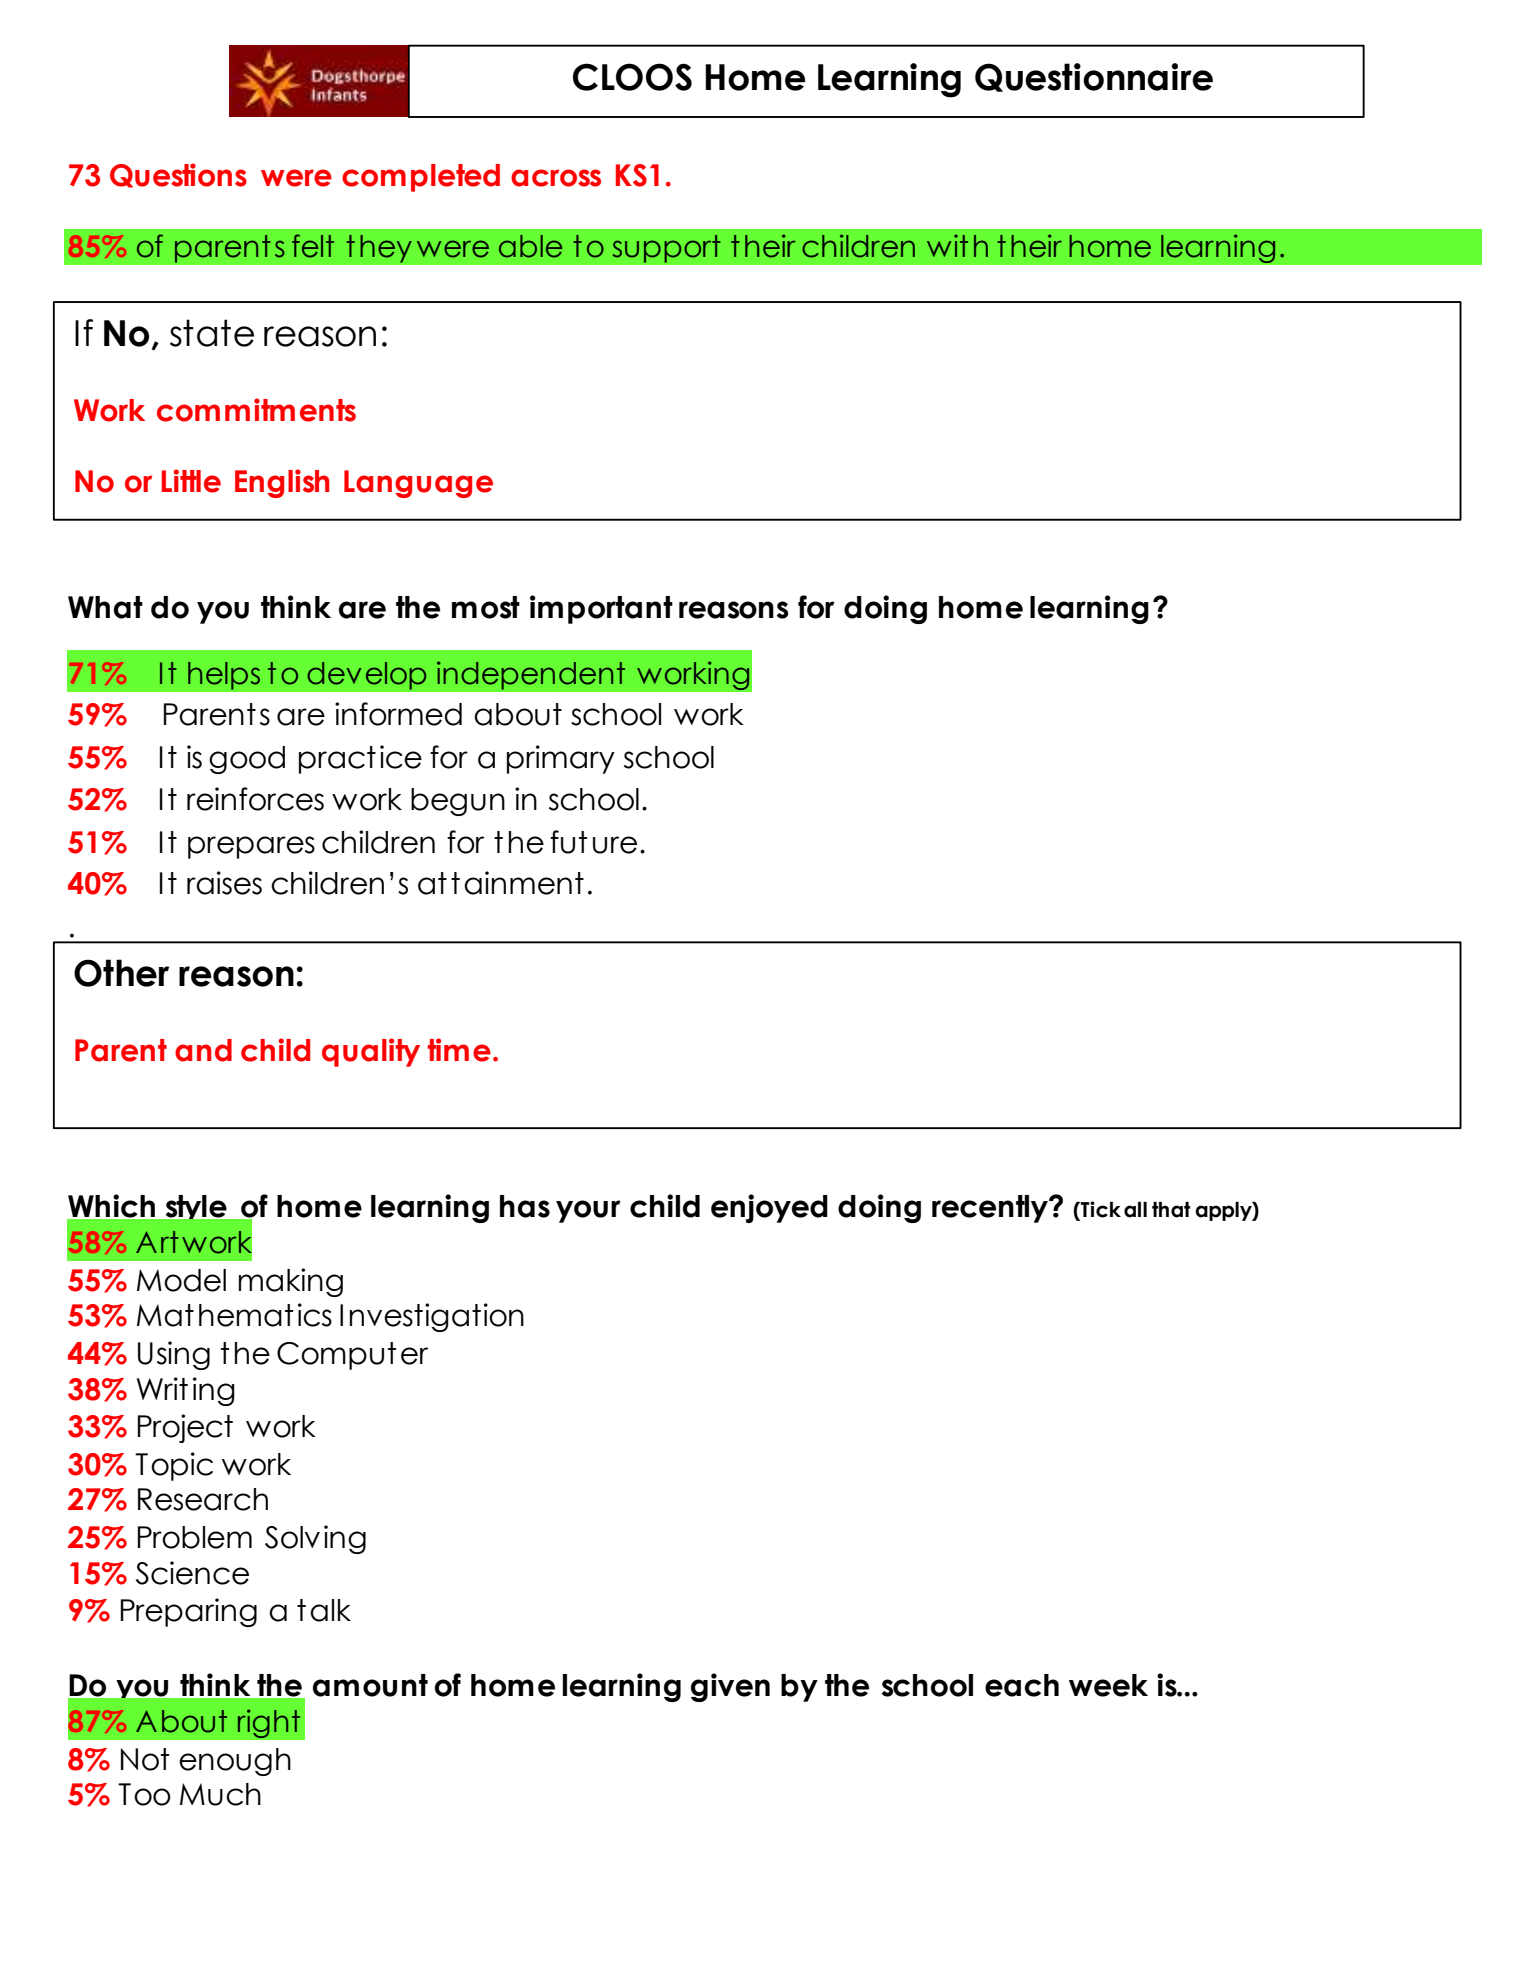  I want to click on with, so click(957, 245).
